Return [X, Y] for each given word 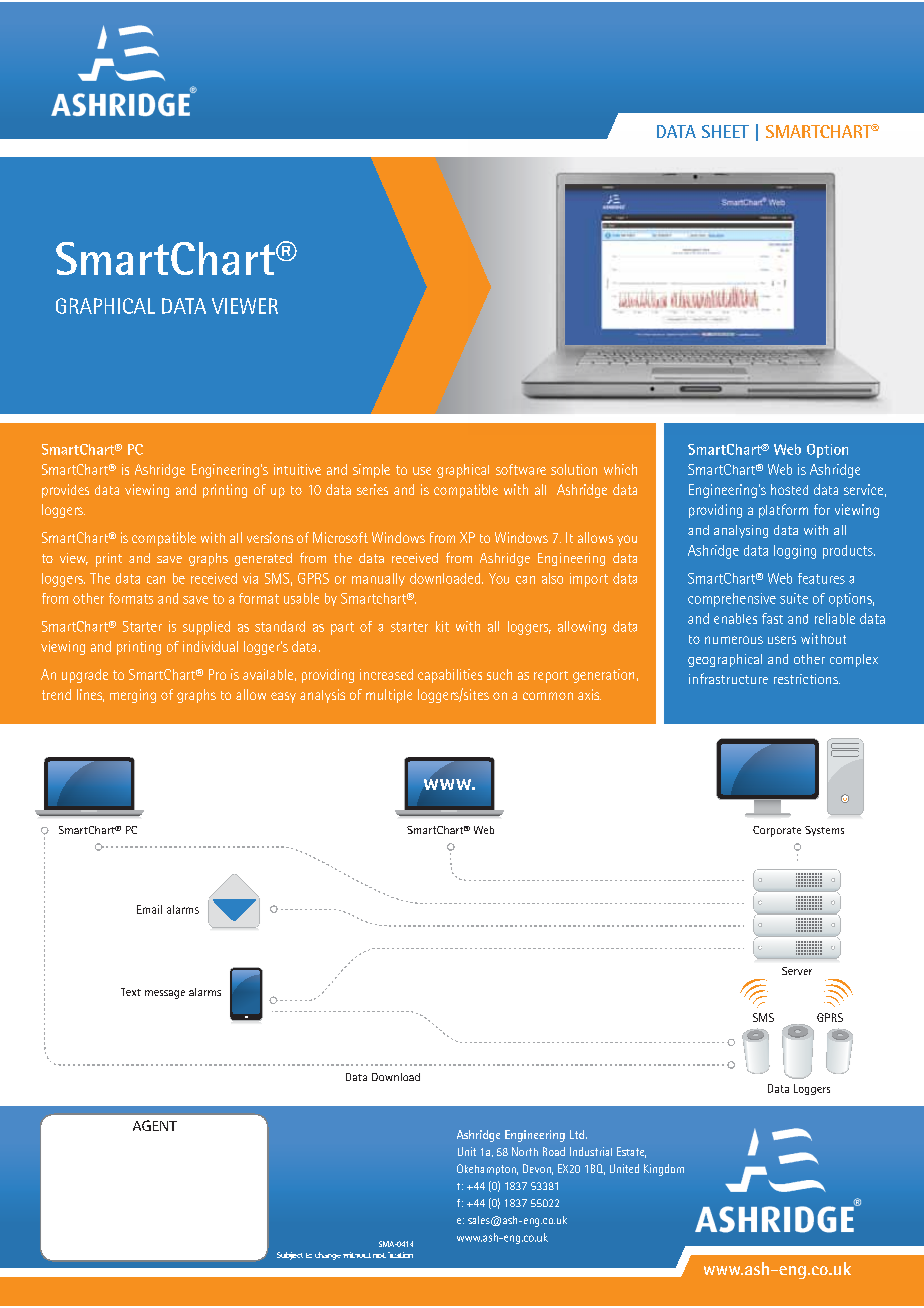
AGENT [155, 1125]
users [782, 640]
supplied [206, 628]
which [620, 469]
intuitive [297, 469]
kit [442, 626]
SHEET [725, 131]
